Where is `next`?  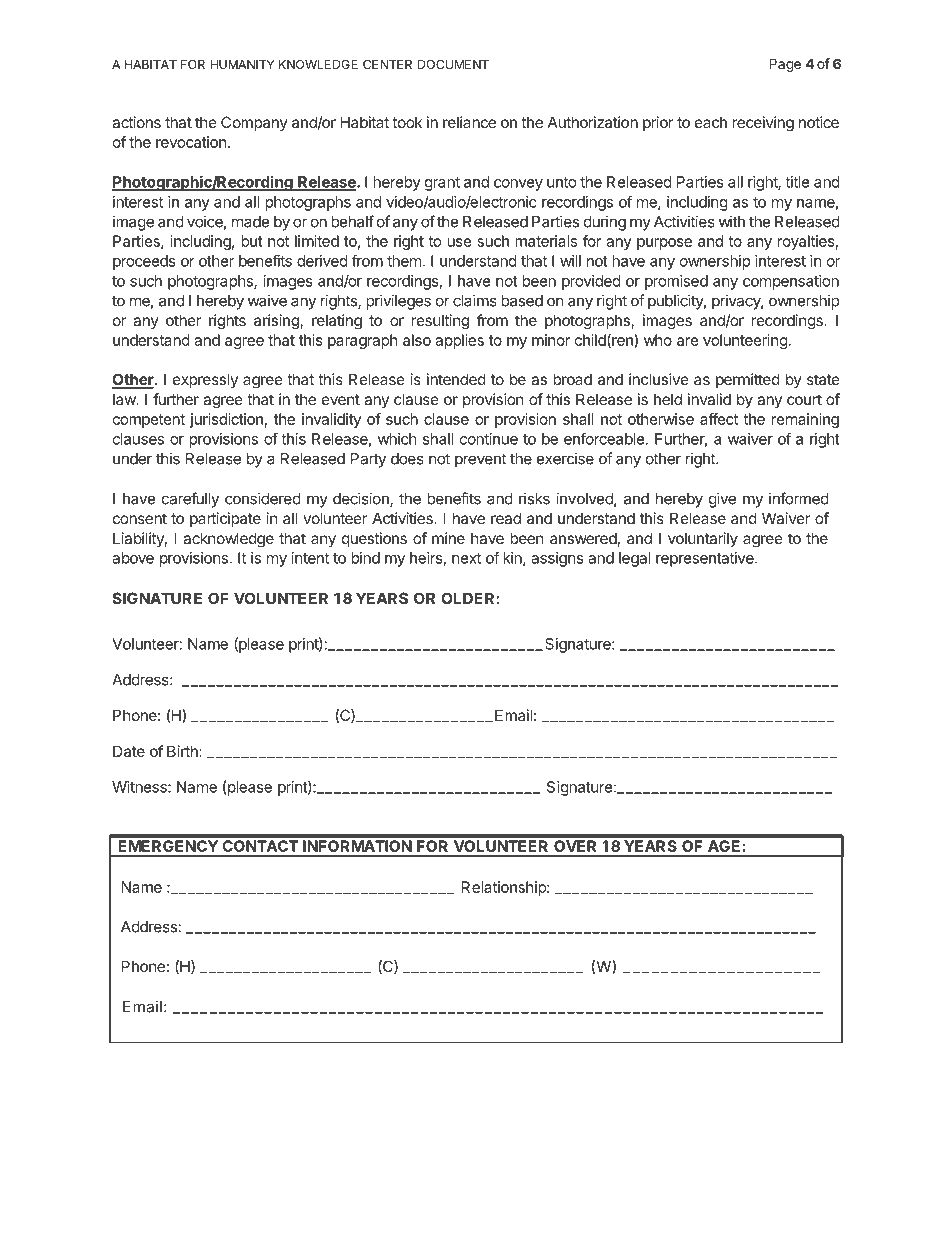 next is located at coordinates (466, 558).
